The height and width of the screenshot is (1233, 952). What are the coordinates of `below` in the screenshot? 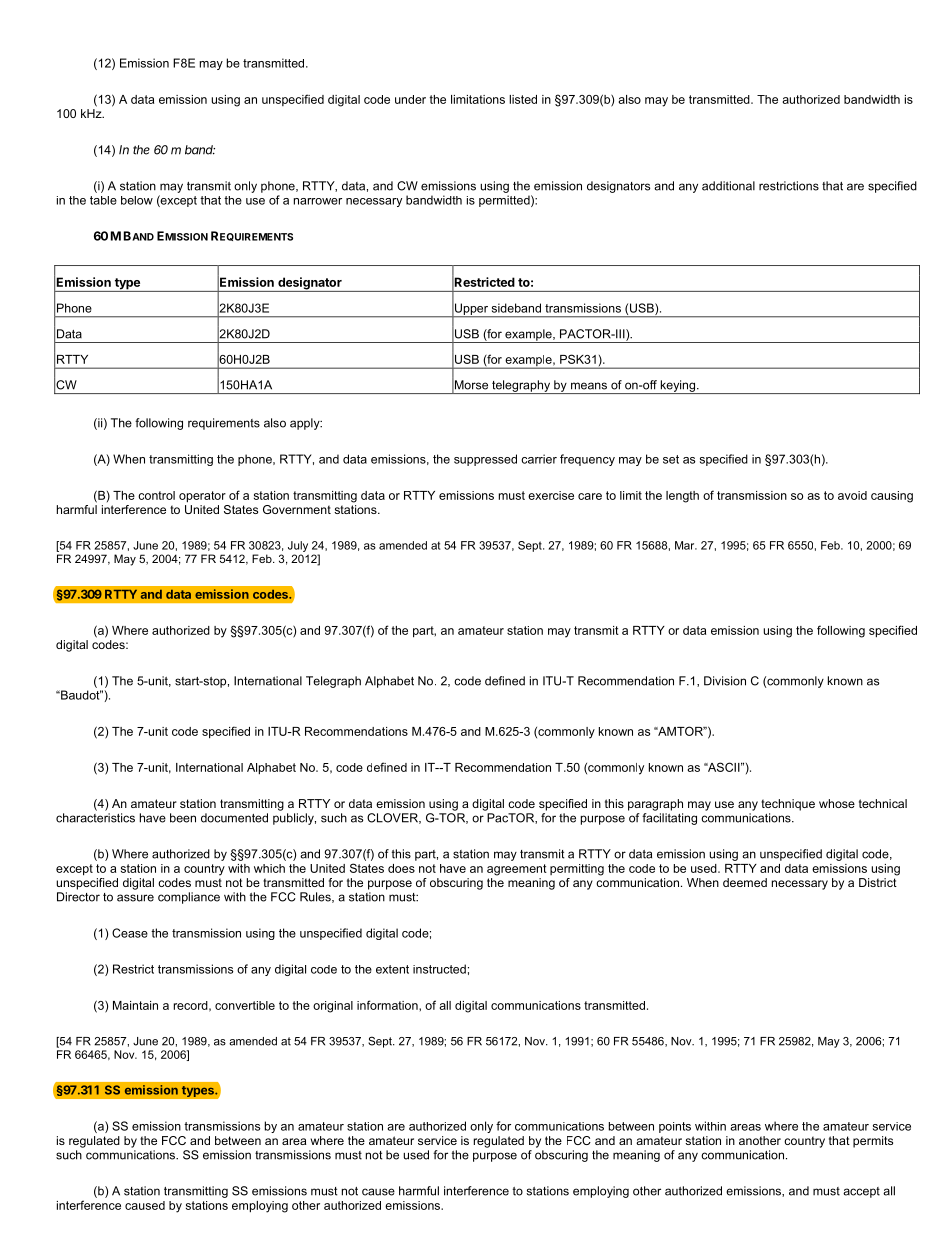 It's located at (137, 200).
